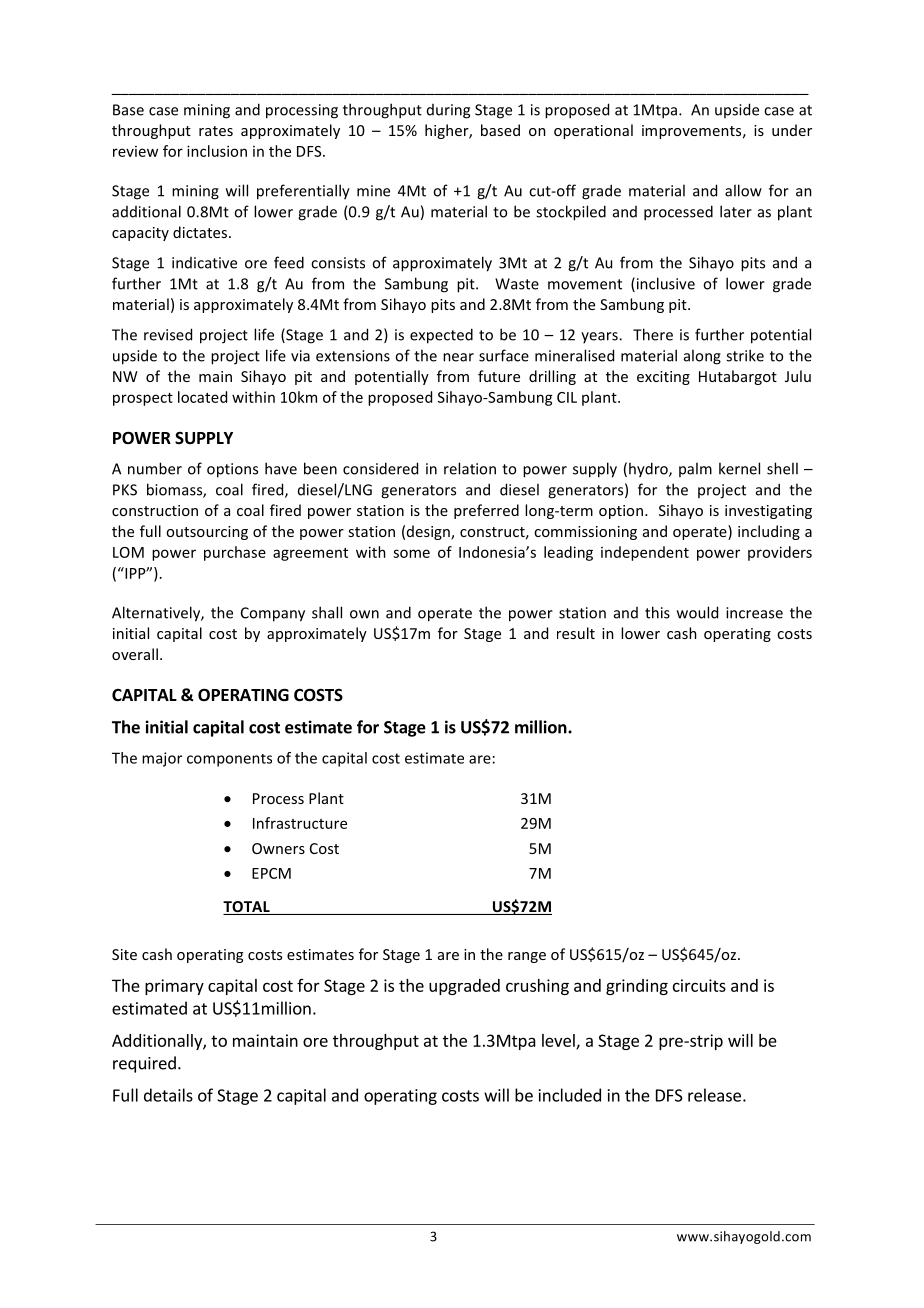  I want to click on outsourcing, so click(207, 533).
